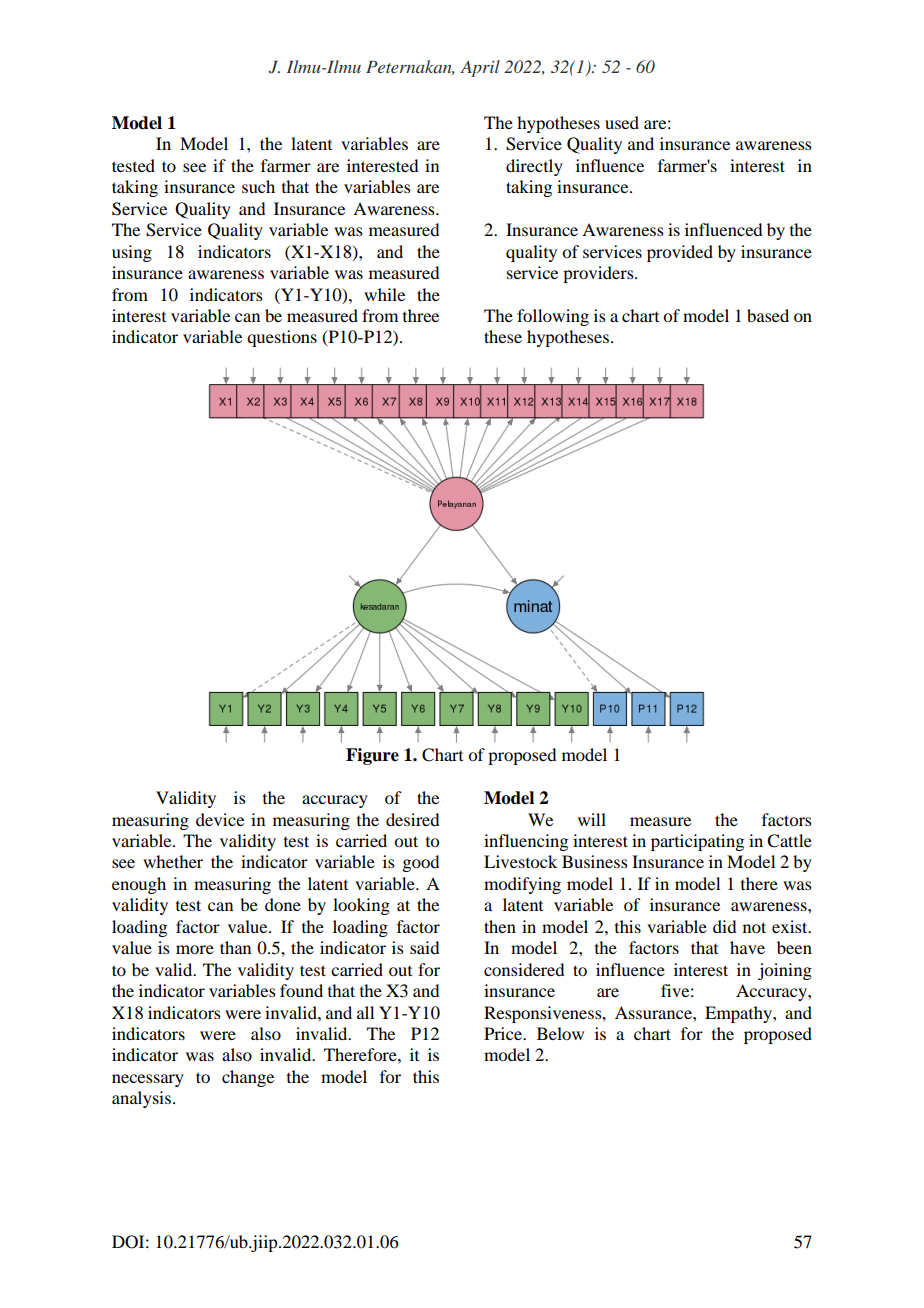 Image resolution: width=924 pixels, height=1308 pixels. What do you see at coordinates (622, 122) in the image?
I see `used` at bounding box center [622, 122].
